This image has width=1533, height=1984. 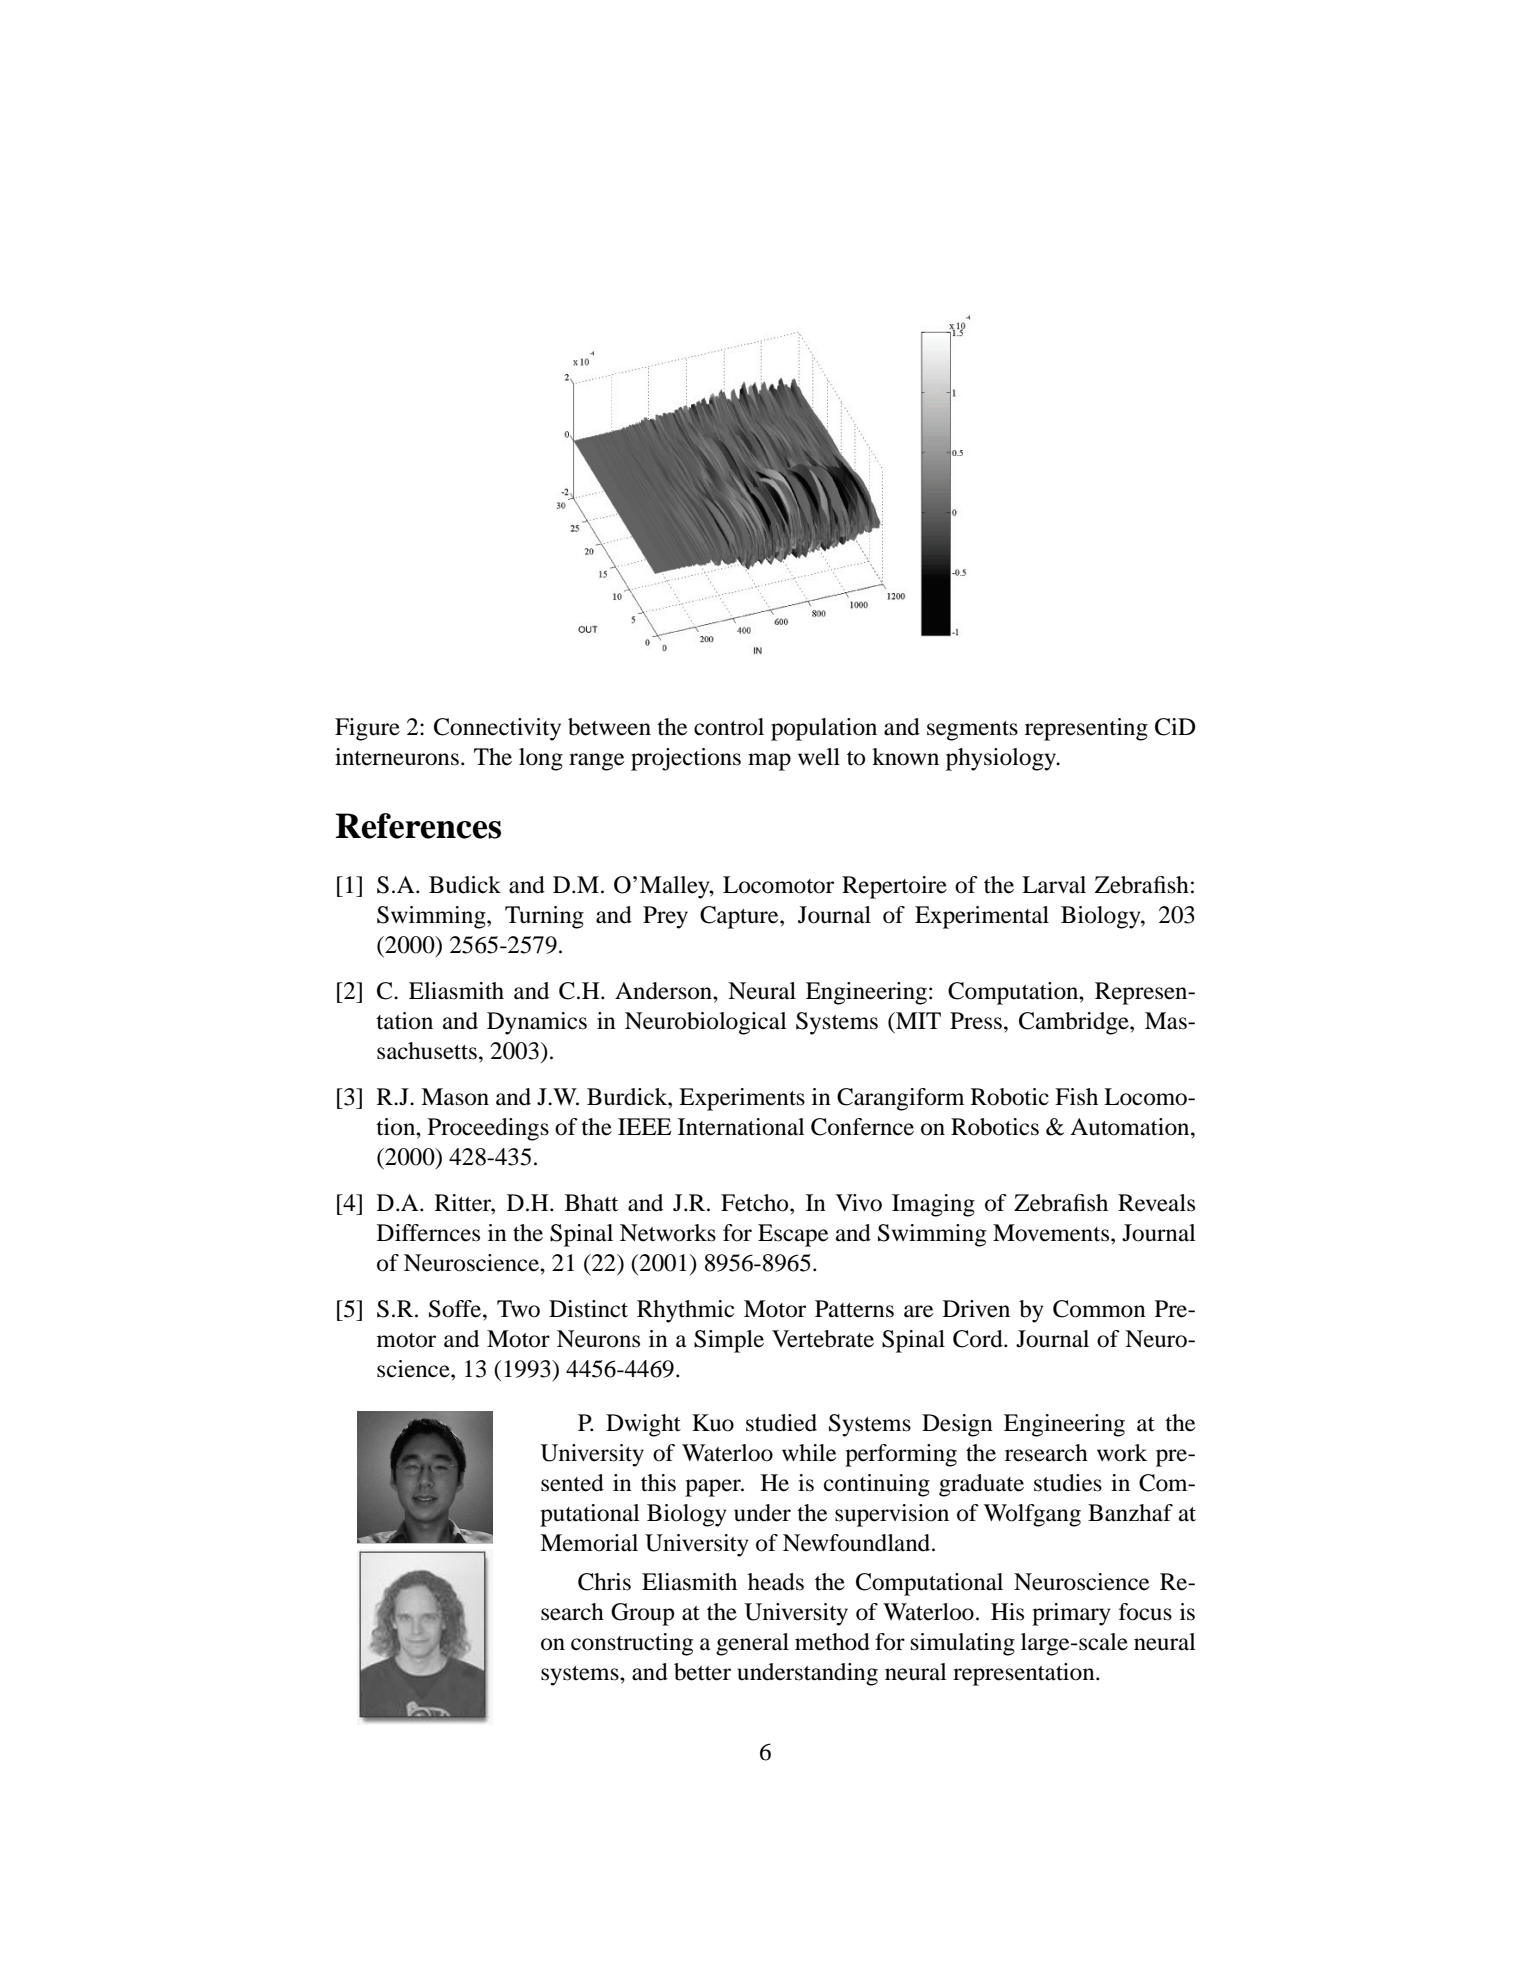 I want to click on general, so click(x=752, y=1644).
